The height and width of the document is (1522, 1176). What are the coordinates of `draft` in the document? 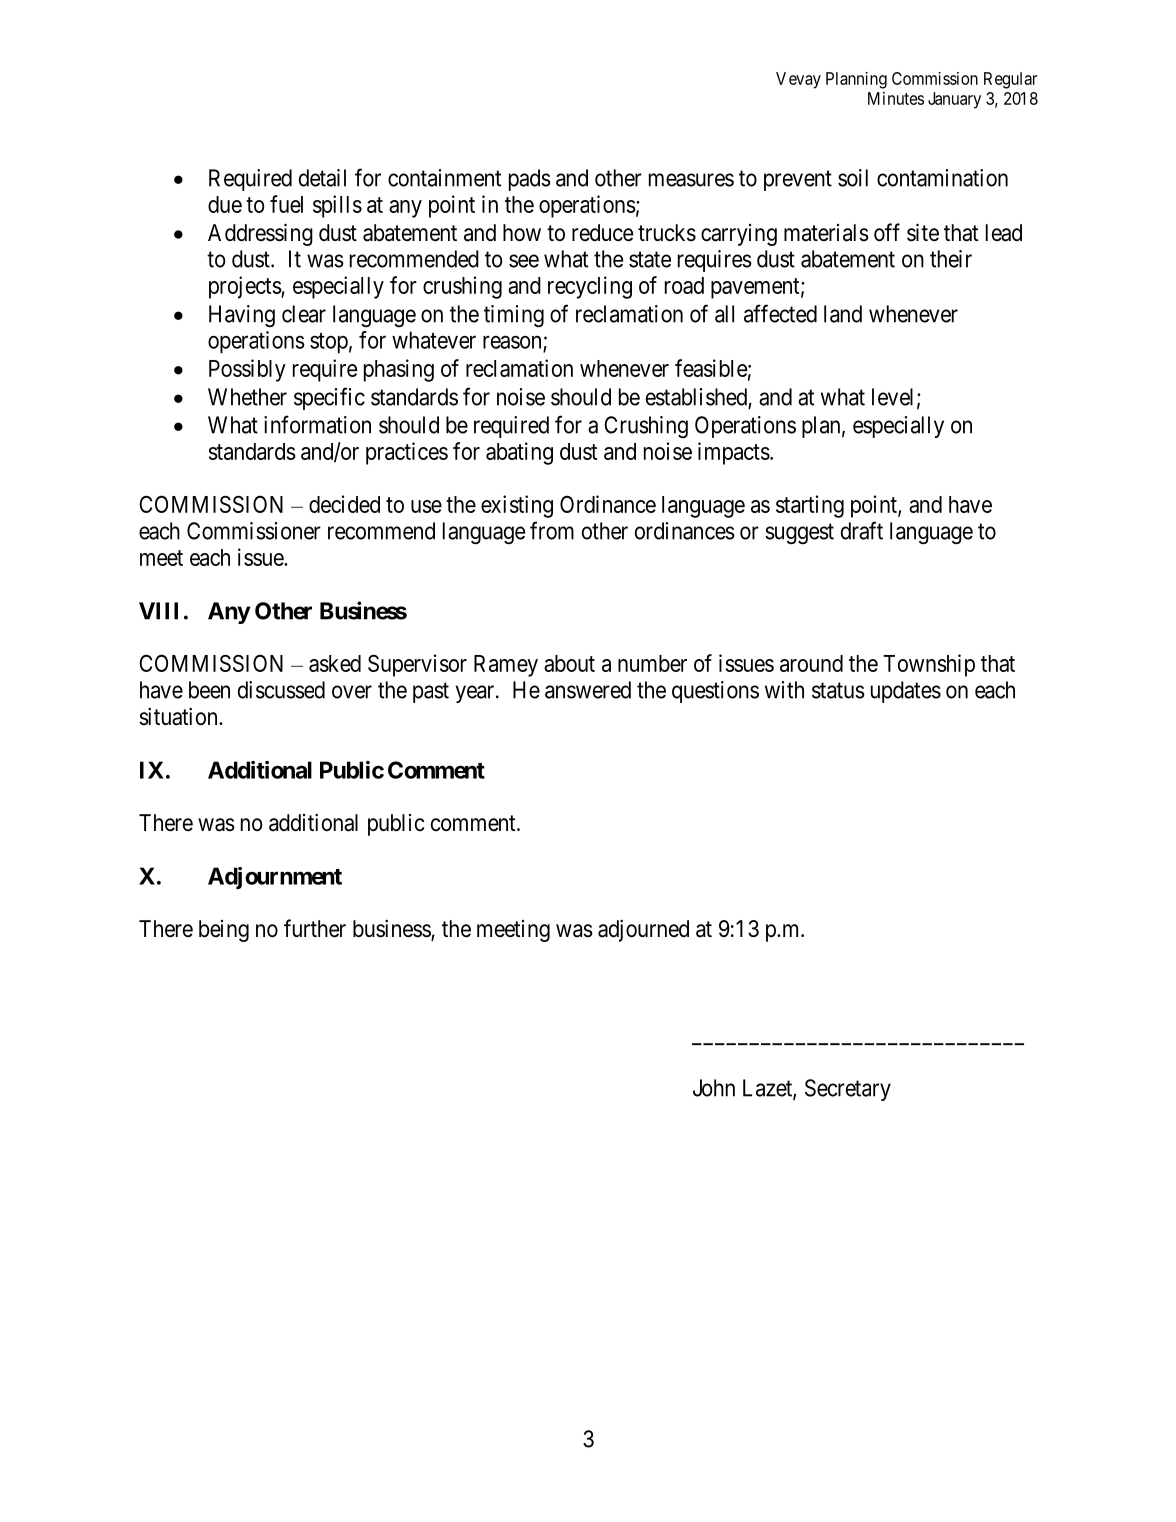 It's located at (862, 530).
